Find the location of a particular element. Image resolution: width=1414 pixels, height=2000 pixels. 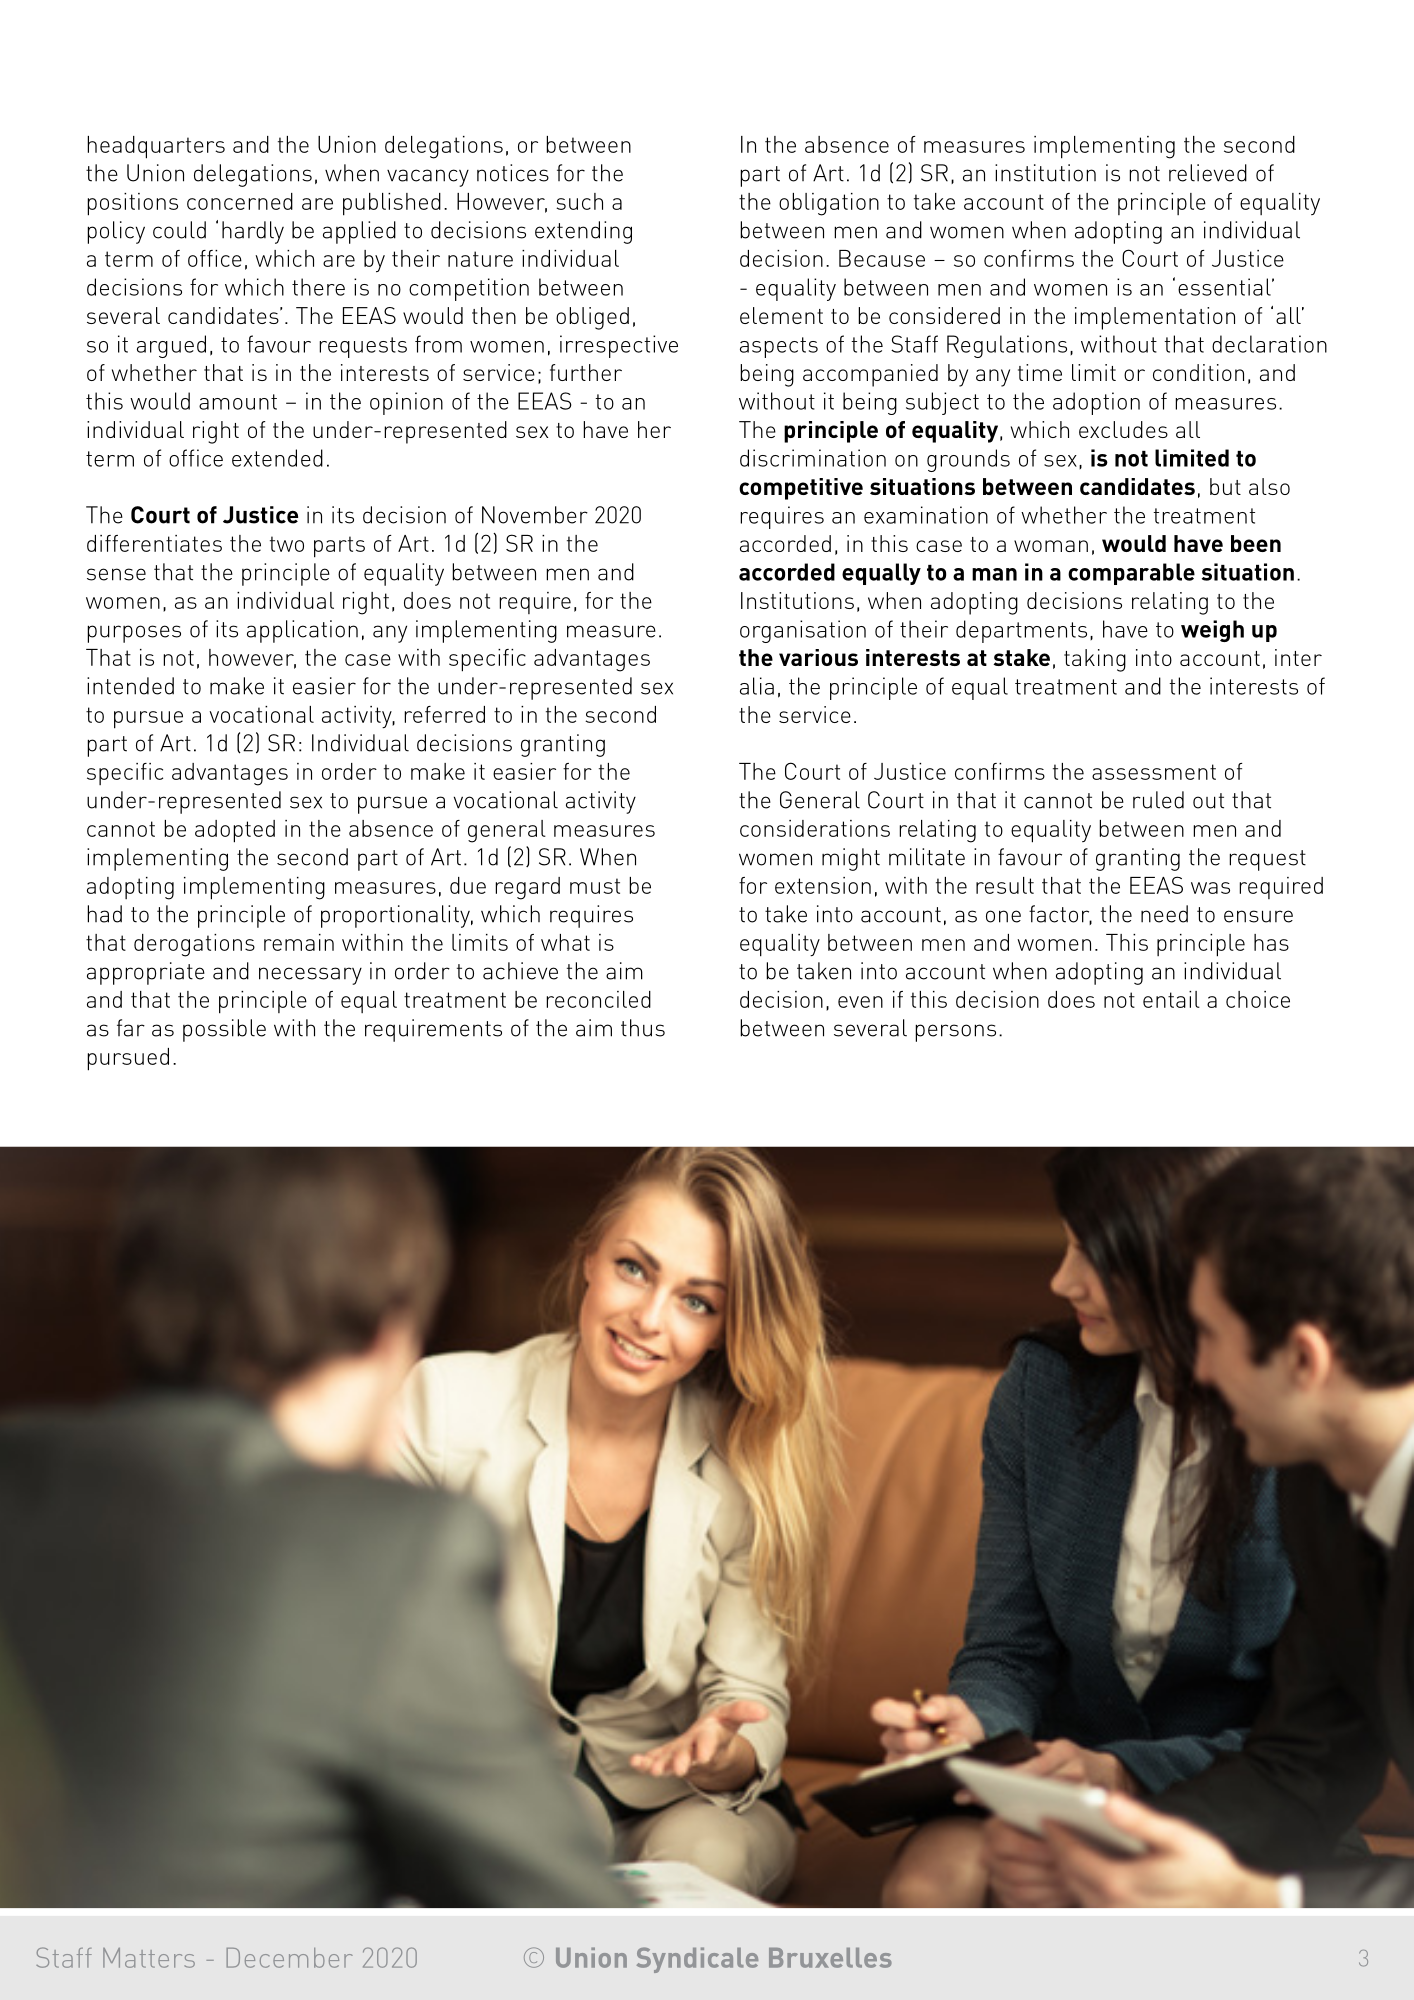

reconciled is located at coordinates (598, 999).
